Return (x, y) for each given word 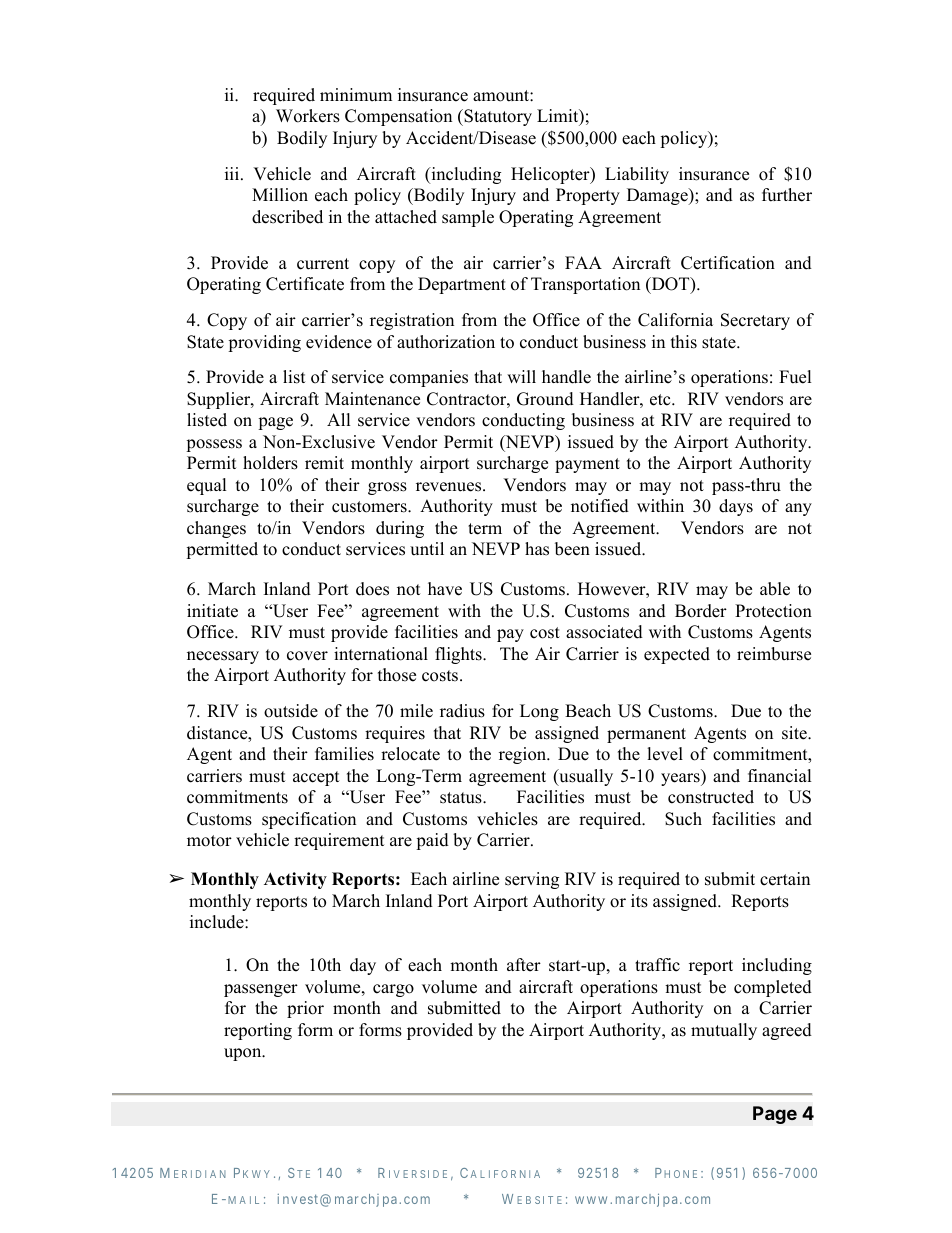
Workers (308, 116)
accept (316, 778)
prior (305, 1009)
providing (264, 343)
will (521, 376)
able (775, 589)
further (787, 195)
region (524, 755)
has (537, 549)
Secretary (755, 321)
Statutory (497, 117)
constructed (711, 797)
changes (216, 529)
